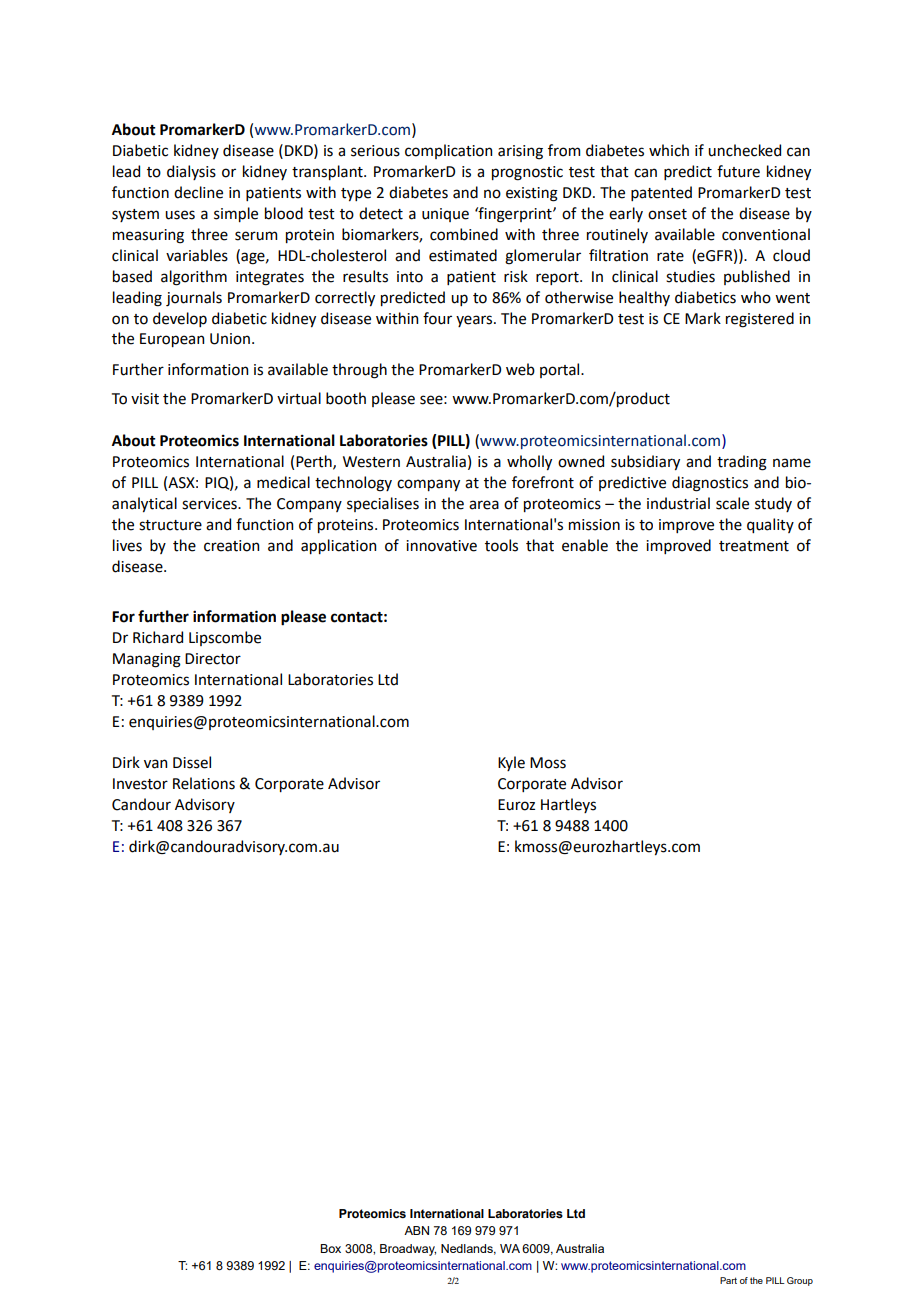  I want to click on treatment, so click(754, 546).
